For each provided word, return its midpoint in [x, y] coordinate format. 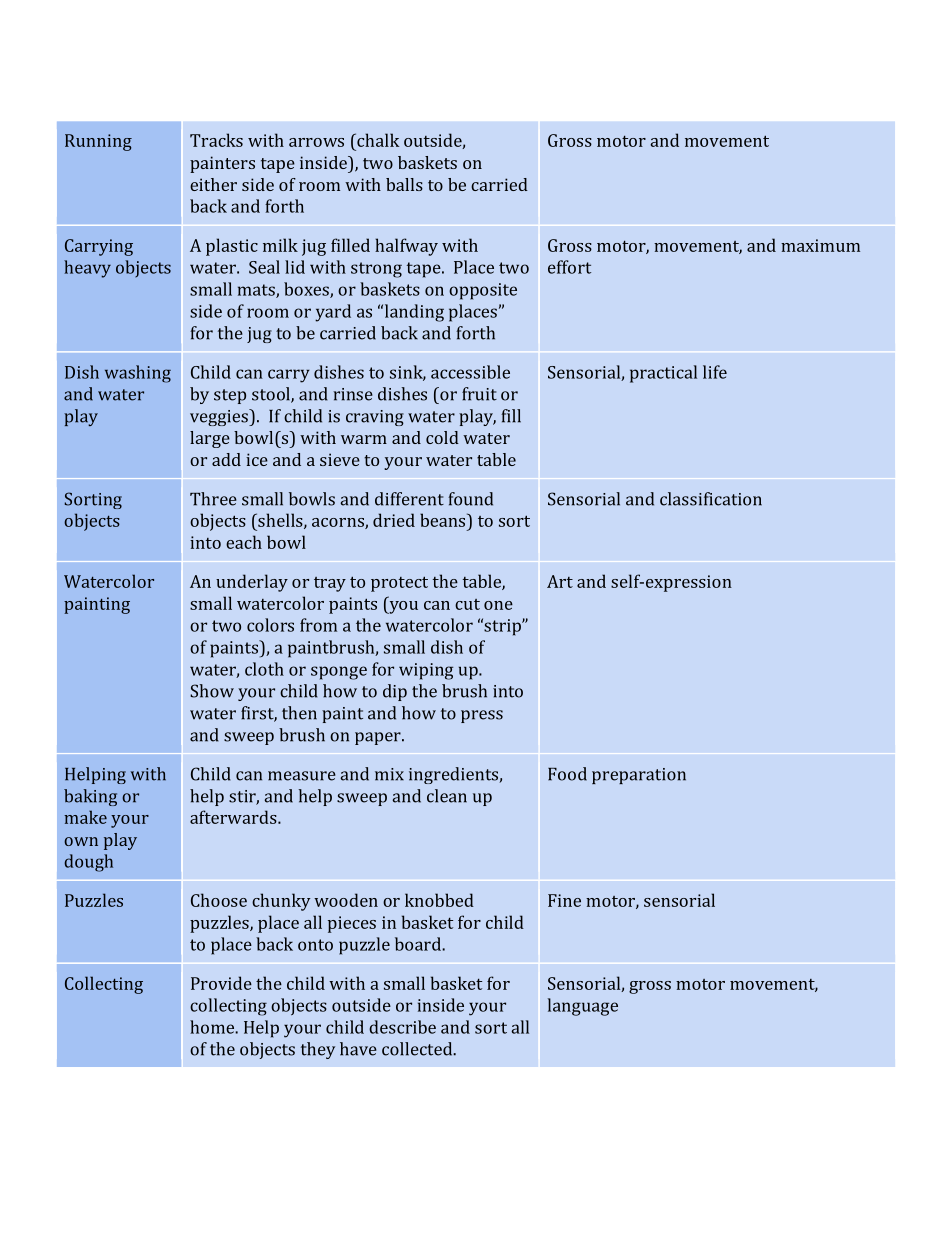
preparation [639, 776]
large [210, 439]
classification [711, 499]
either [213, 184]
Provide [221, 983]
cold [442, 437]
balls [404, 184]
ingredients [454, 775]
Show [212, 691]
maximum [820, 245]
